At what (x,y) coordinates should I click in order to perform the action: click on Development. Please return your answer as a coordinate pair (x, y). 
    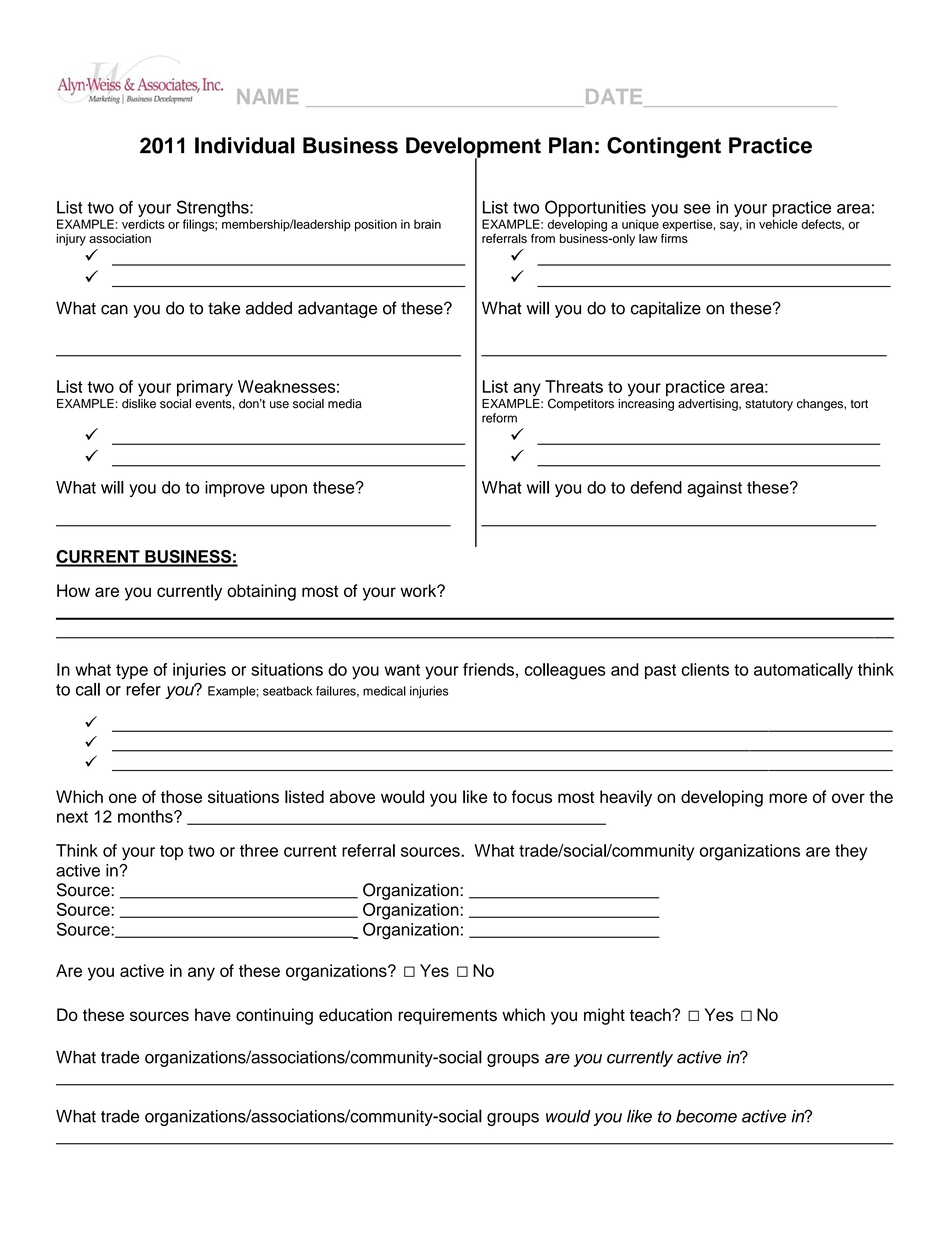
    Looking at the image, I should click on (473, 148).
